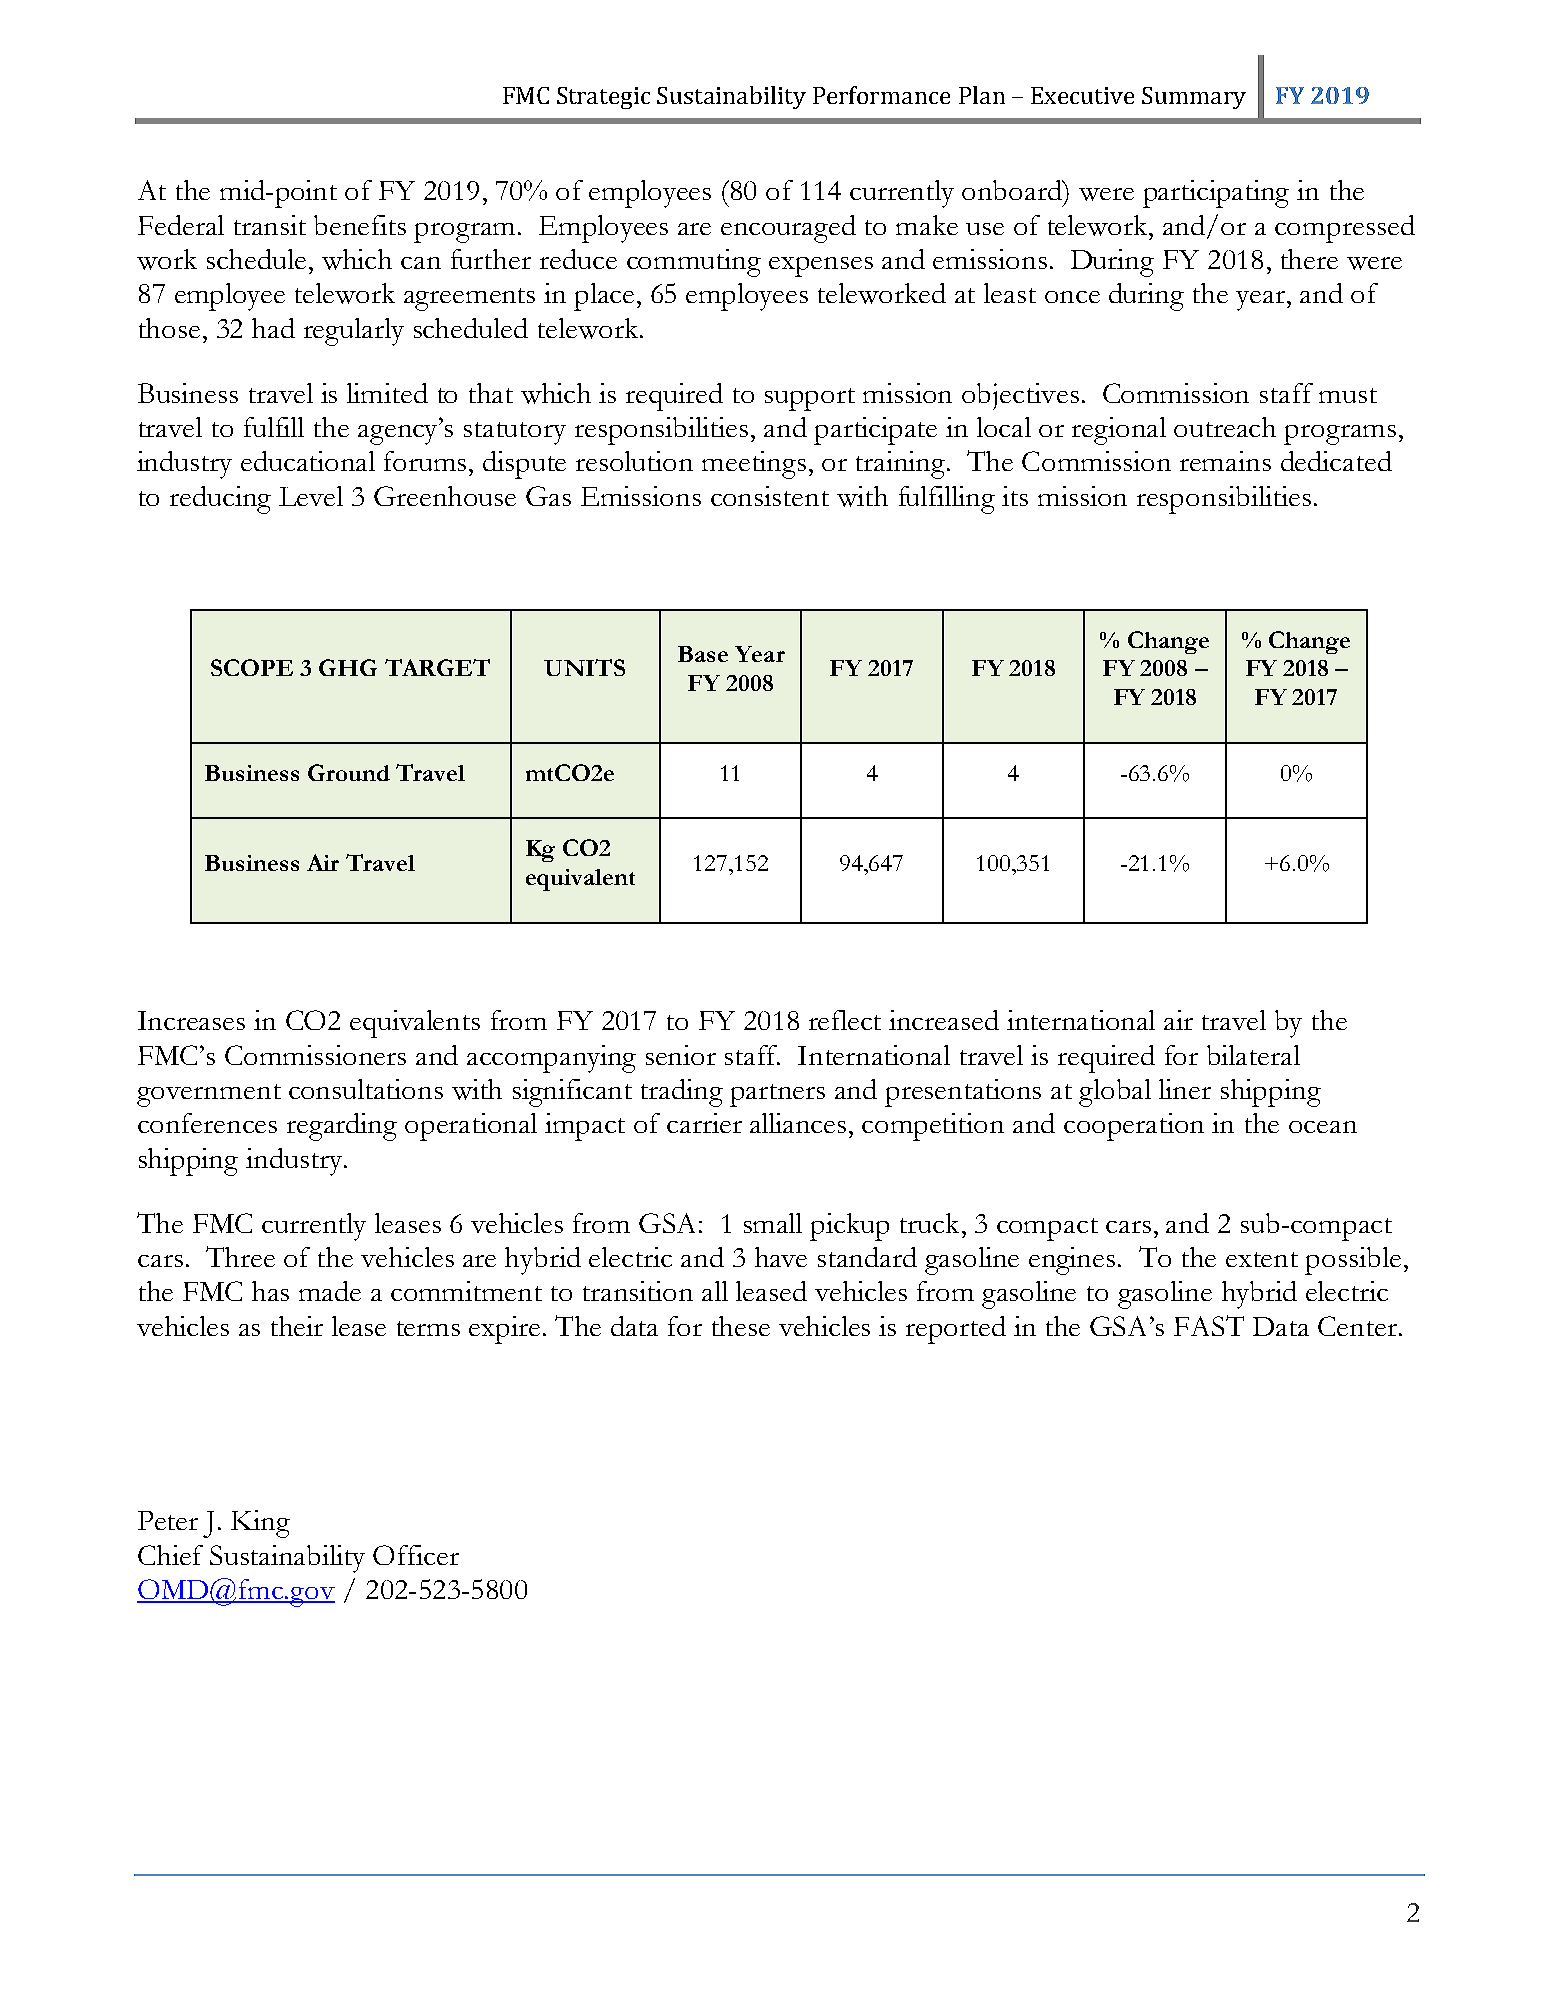 This screenshot has width=1558, height=2016. What do you see at coordinates (360, 225) in the screenshot?
I see `benefits` at bounding box center [360, 225].
